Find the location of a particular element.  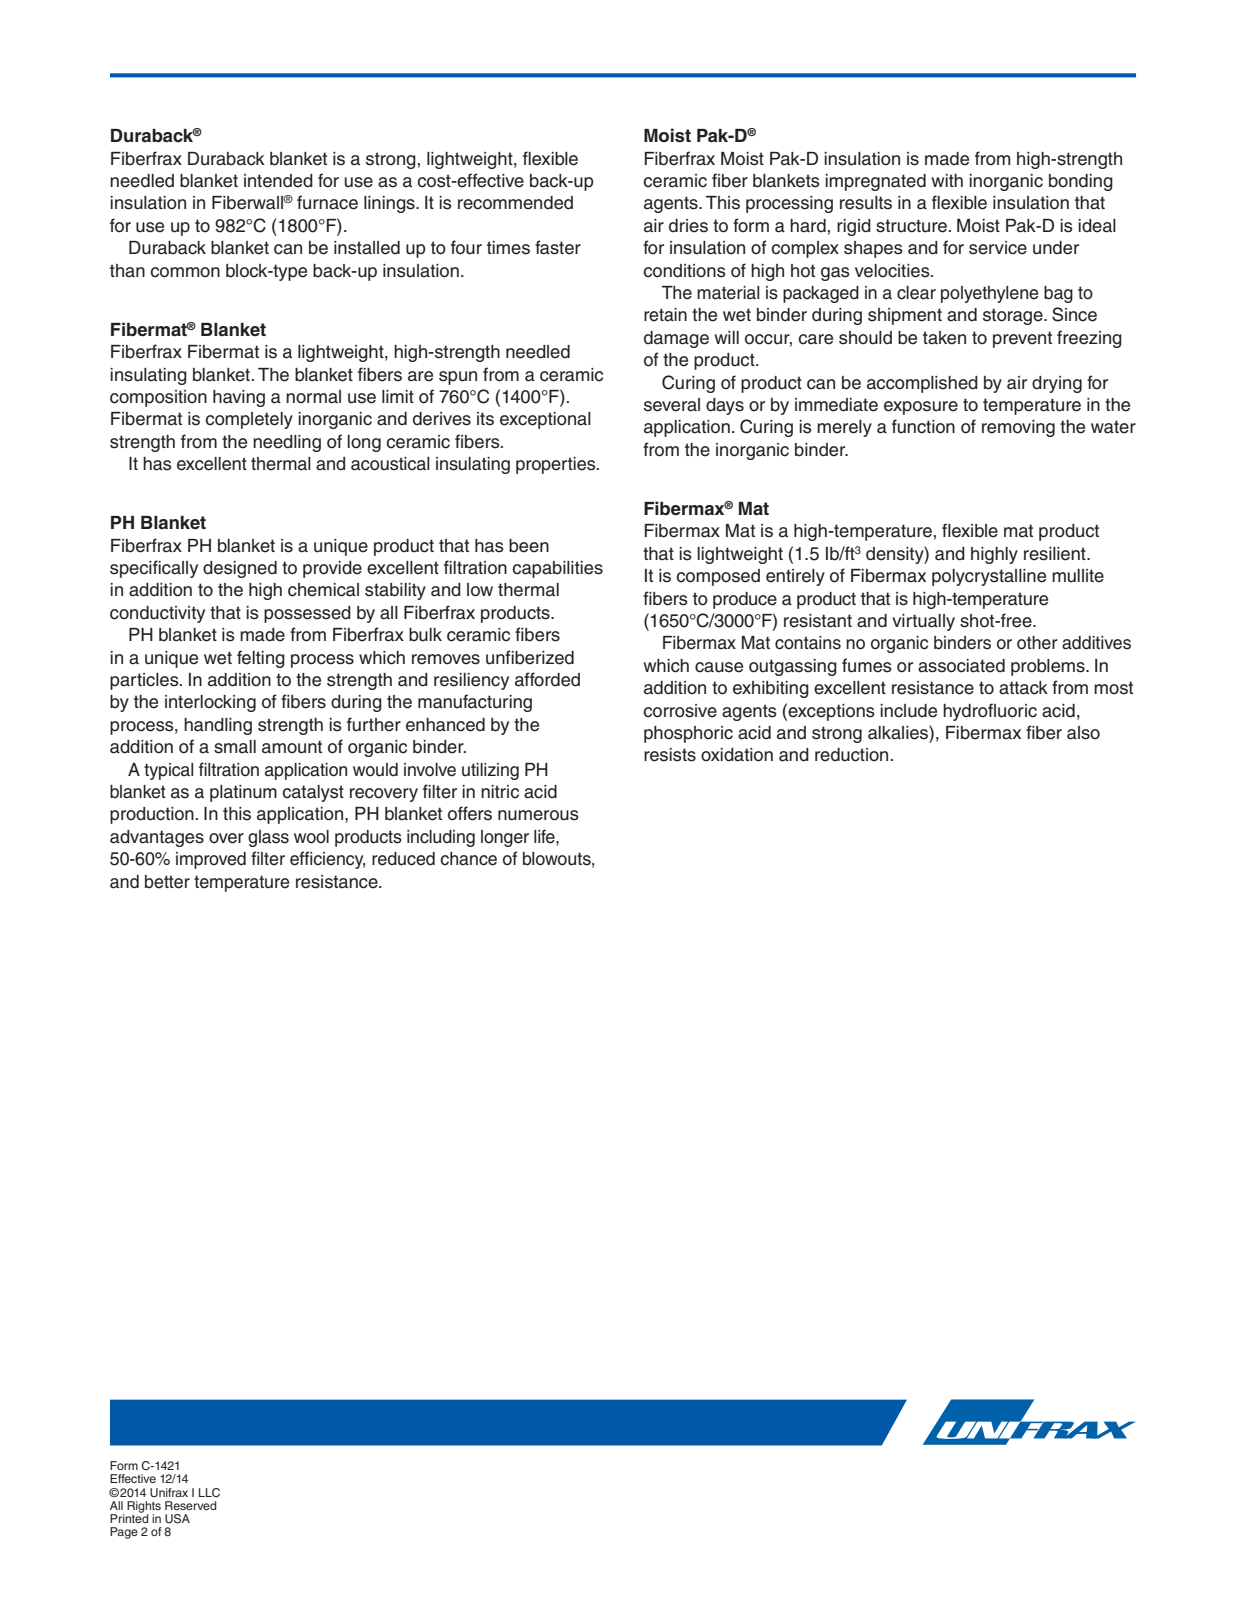

afforded is located at coordinates (547, 679).
